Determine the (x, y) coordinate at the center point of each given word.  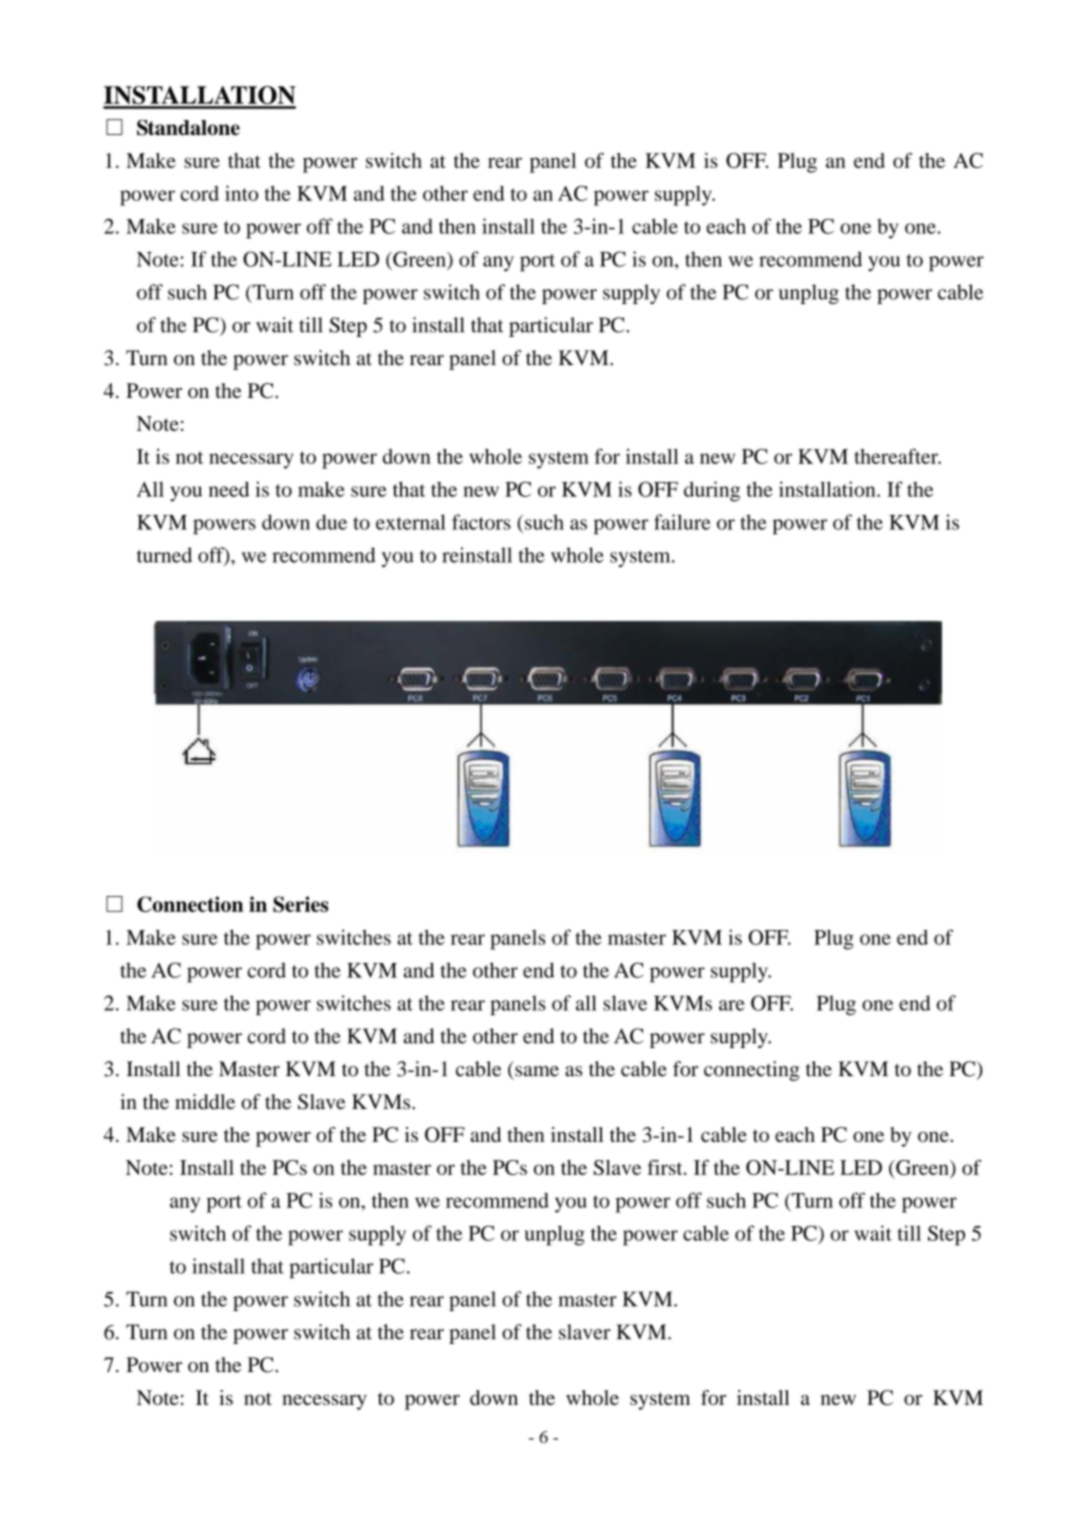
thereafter (897, 456)
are (732, 1005)
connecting (751, 1071)
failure (682, 522)
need (229, 489)
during (712, 491)
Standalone (188, 127)
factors (481, 522)
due (331, 522)
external (411, 522)
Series (301, 904)
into (241, 193)
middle (205, 1102)
